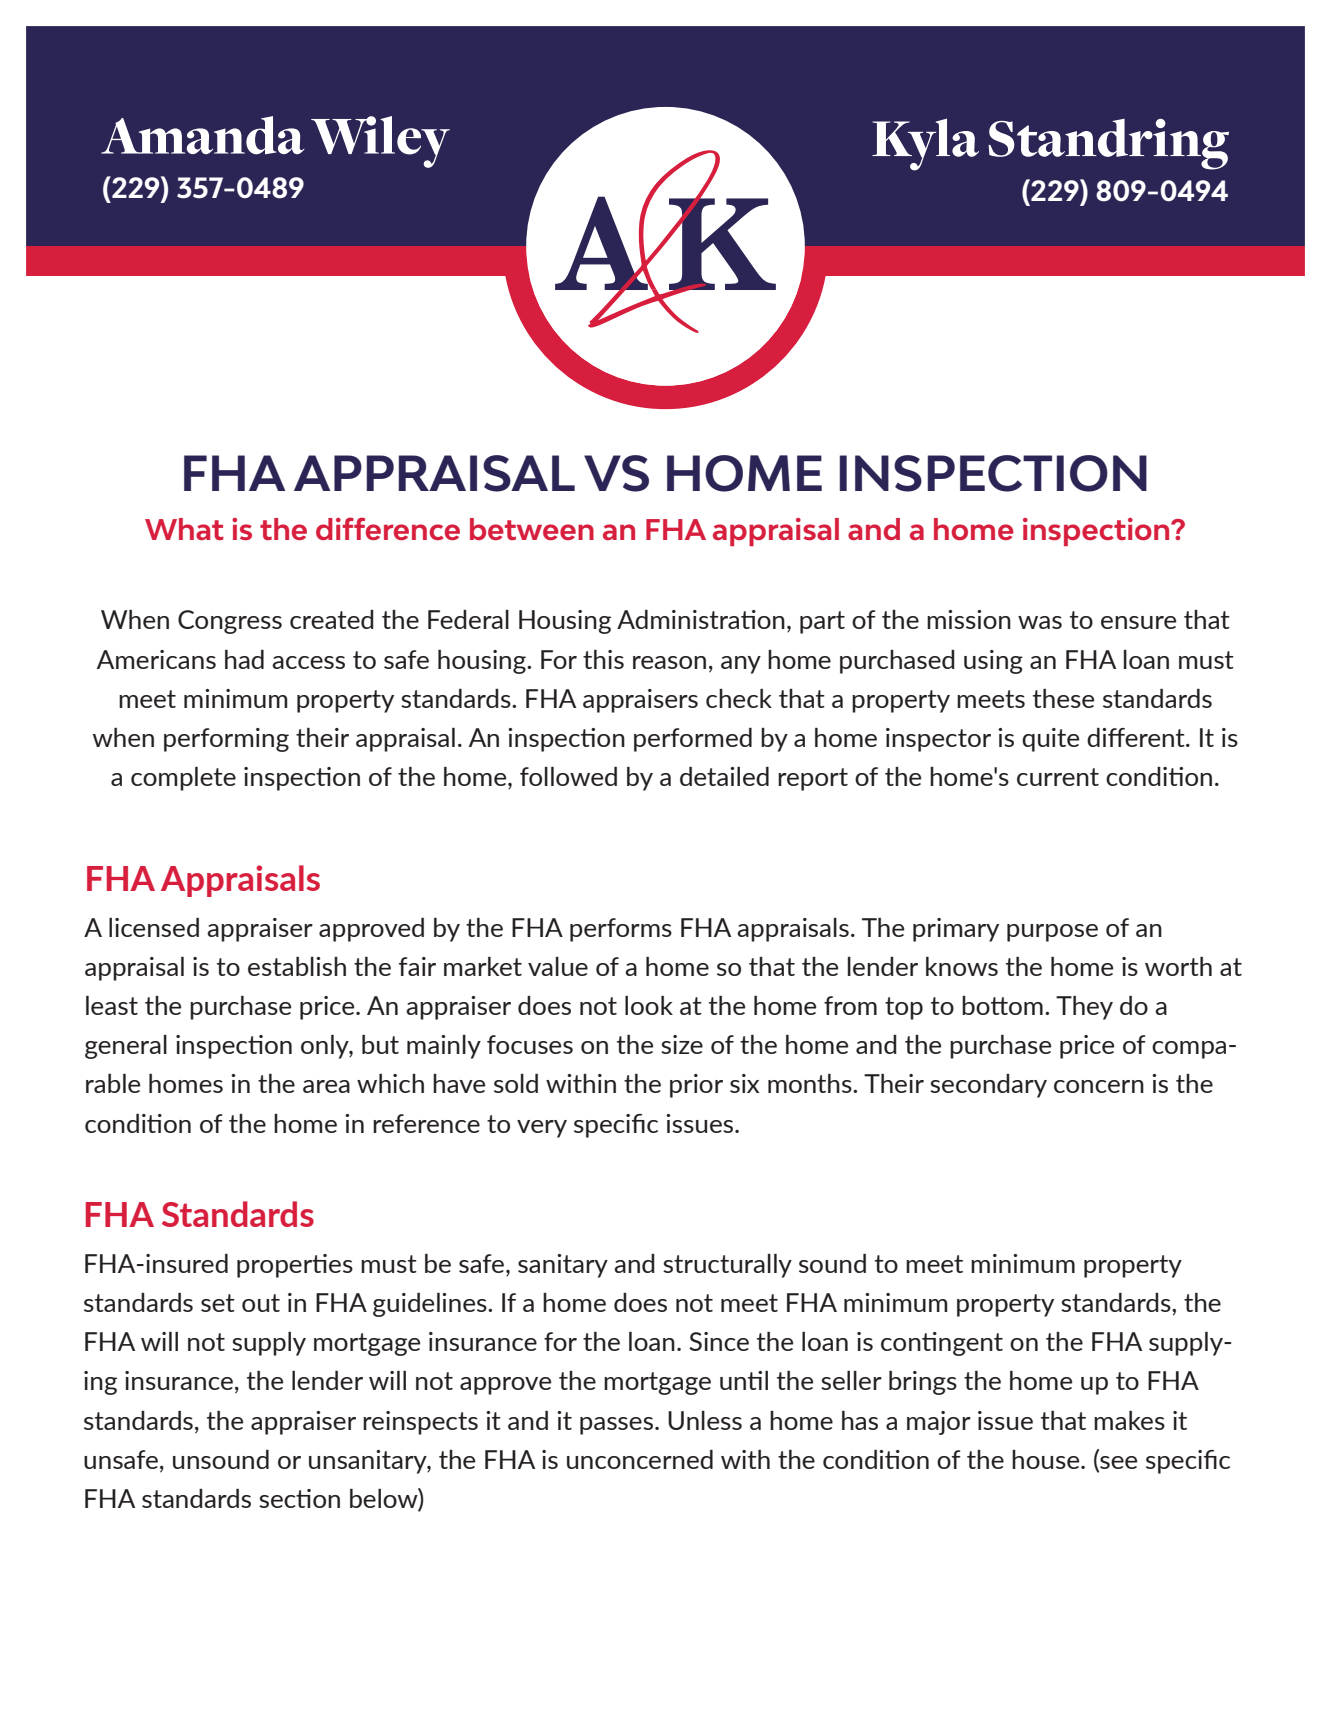 This screenshot has width=1331, height=1723. What do you see at coordinates (925, 144) in the screenshot?
I see `Kyla` at bounding box center [925, 144].
